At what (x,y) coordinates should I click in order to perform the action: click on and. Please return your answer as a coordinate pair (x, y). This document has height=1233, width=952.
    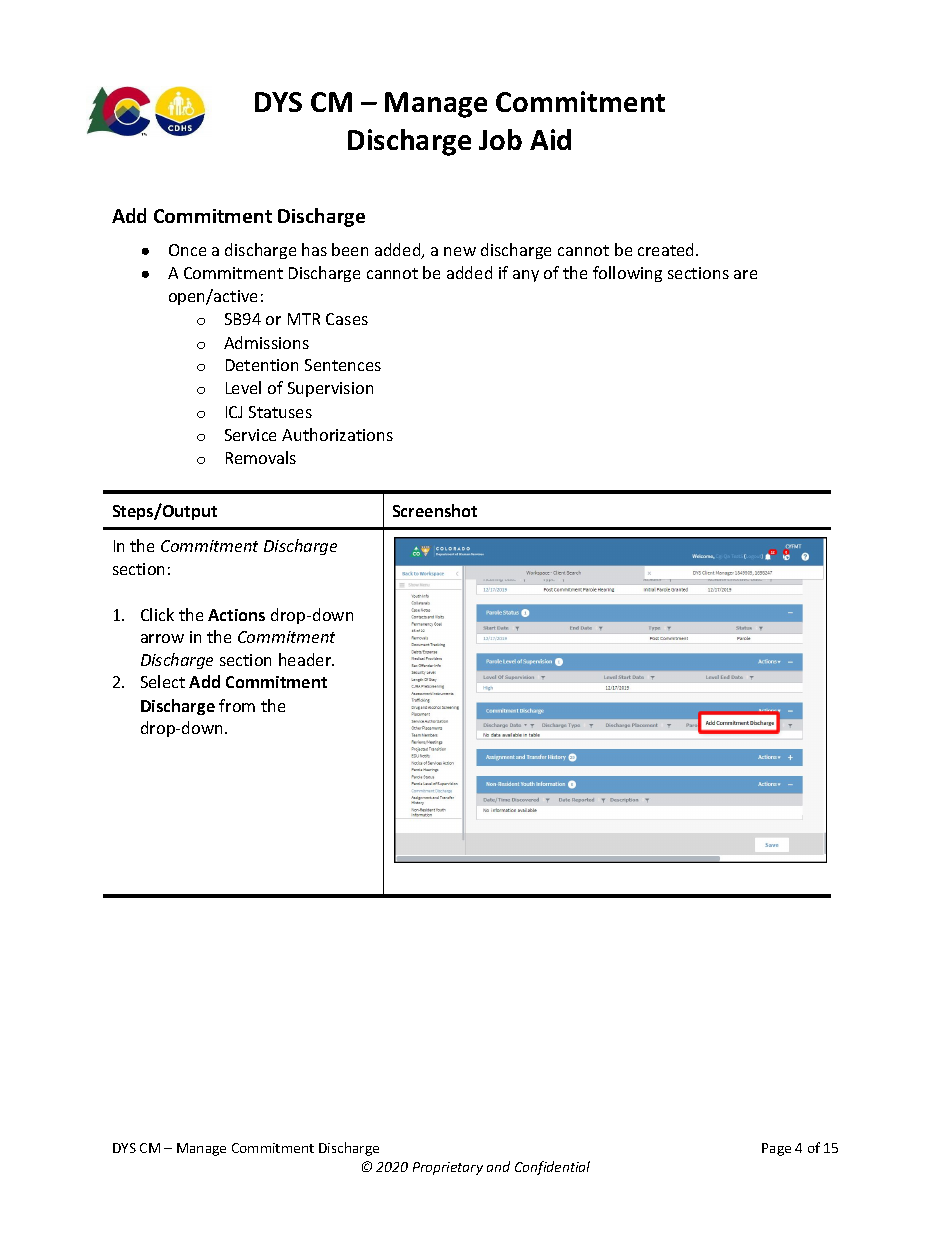
    Looking at the image, I should click on (498, 1166).
